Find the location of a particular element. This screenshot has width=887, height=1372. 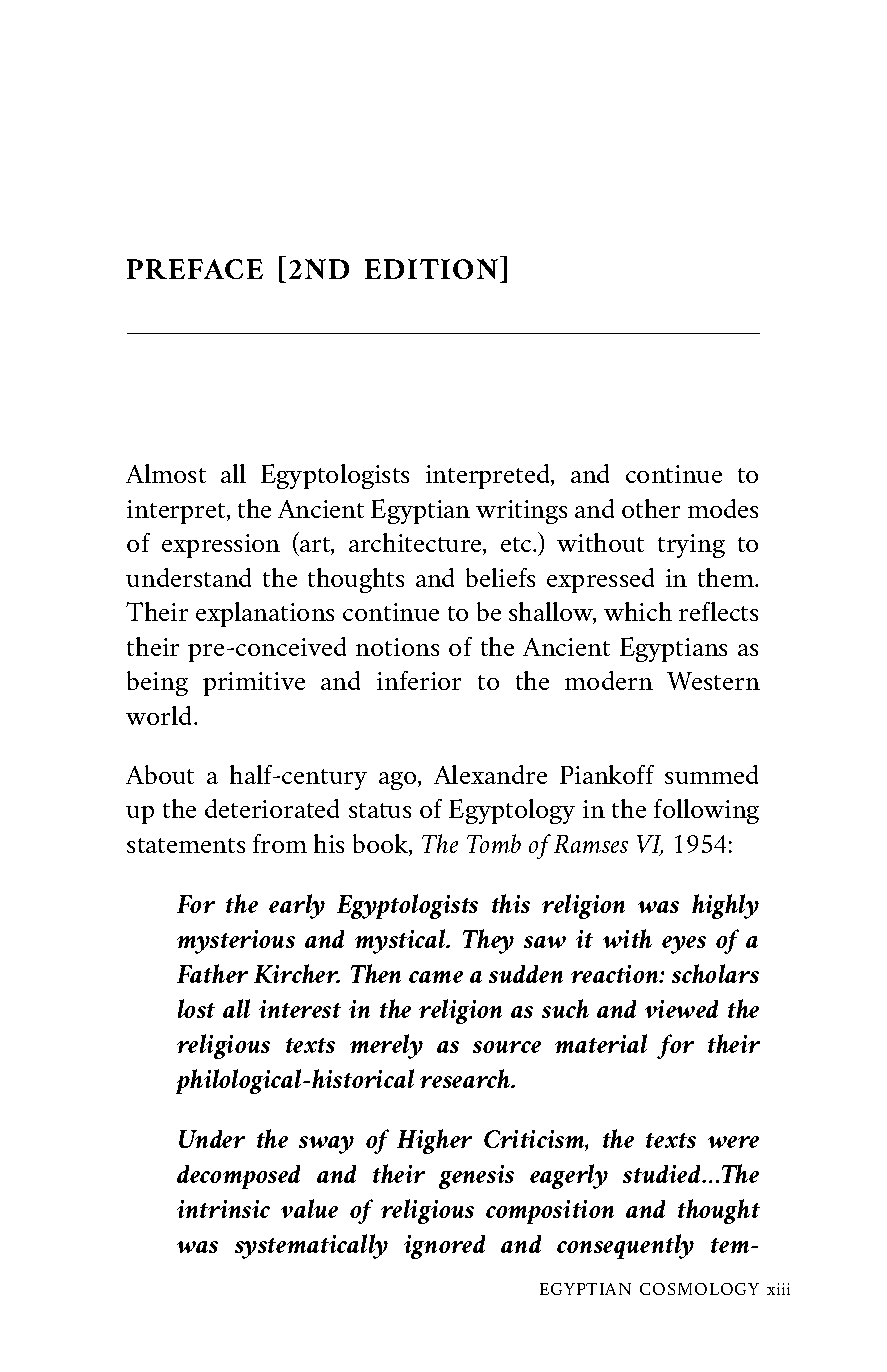

lost is located at coordinates (196, 1008).
